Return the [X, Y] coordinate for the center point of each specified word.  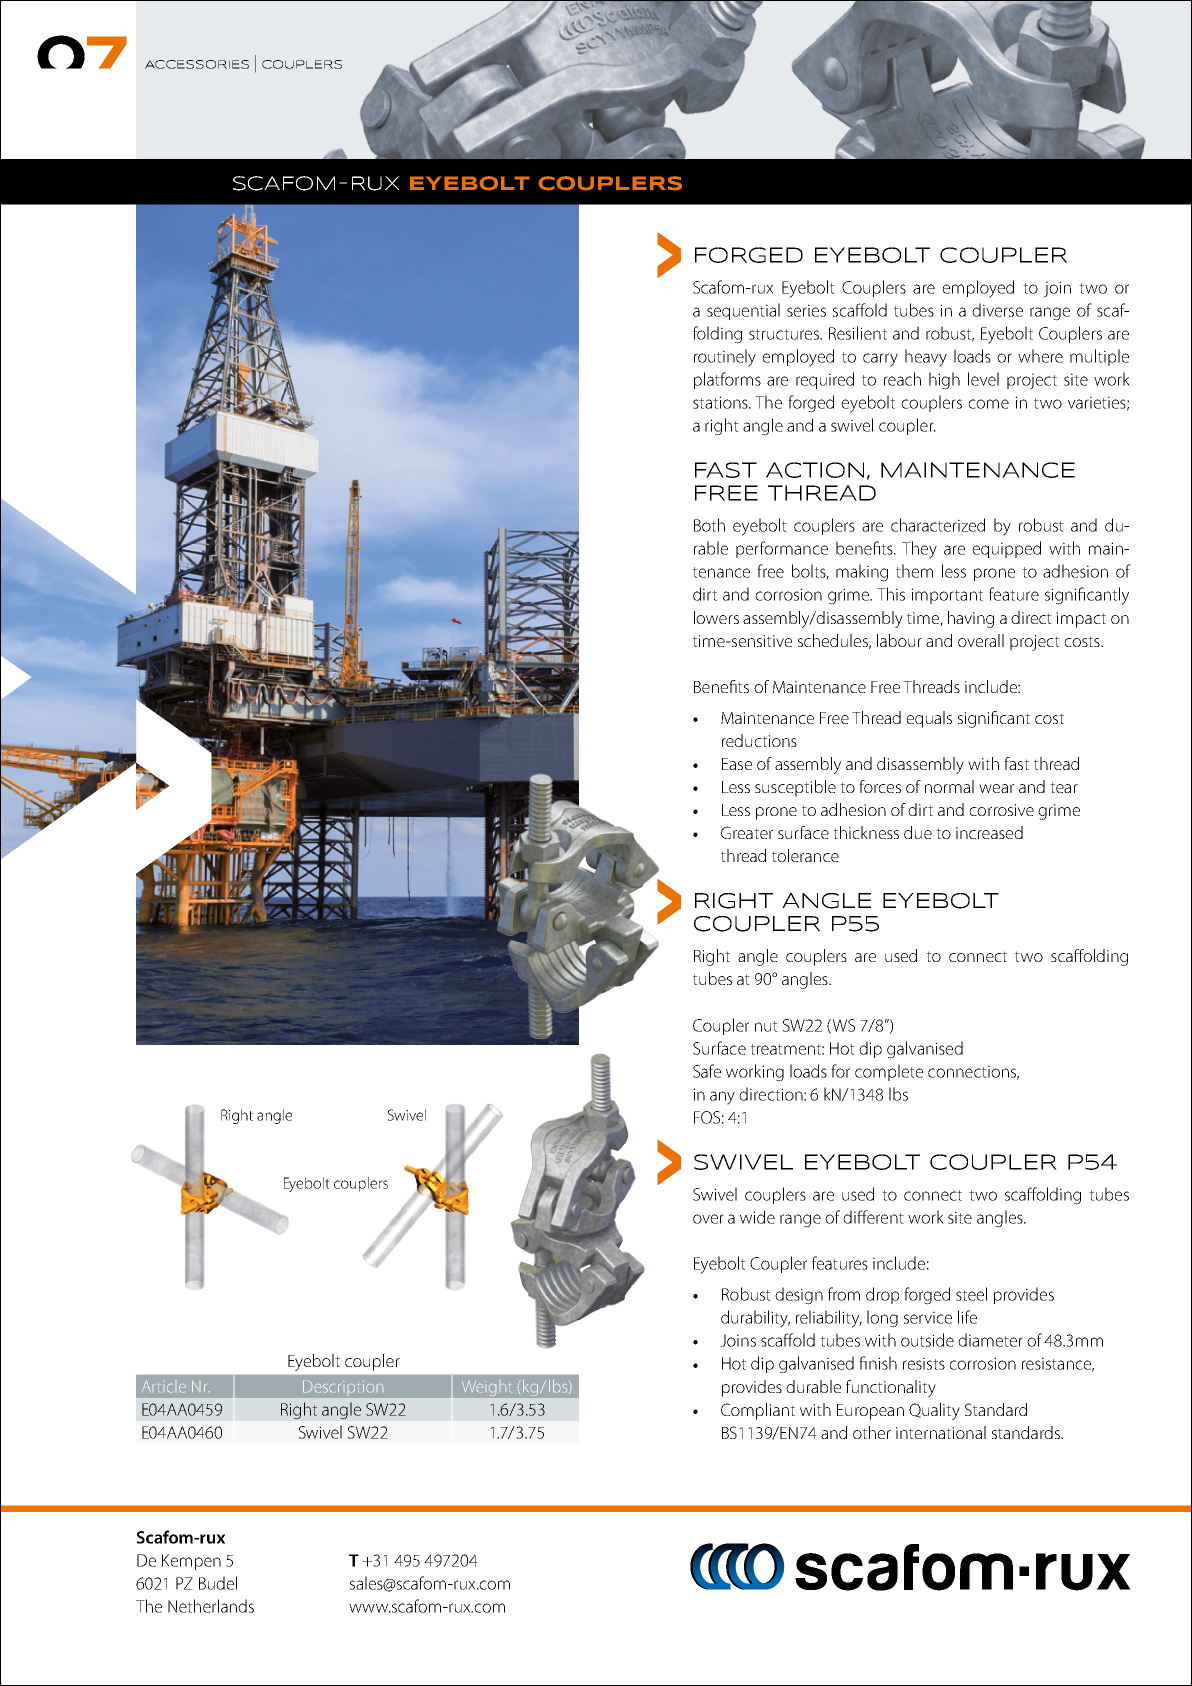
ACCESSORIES [197, 64]
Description [343, 1386]
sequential [743, 311]
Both [709, 525]
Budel [218, 1583]
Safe [707, 1071]
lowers [716, 617]
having [971, 619]
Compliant [758, 1411]
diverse [997, 310]
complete [889, 1072]
